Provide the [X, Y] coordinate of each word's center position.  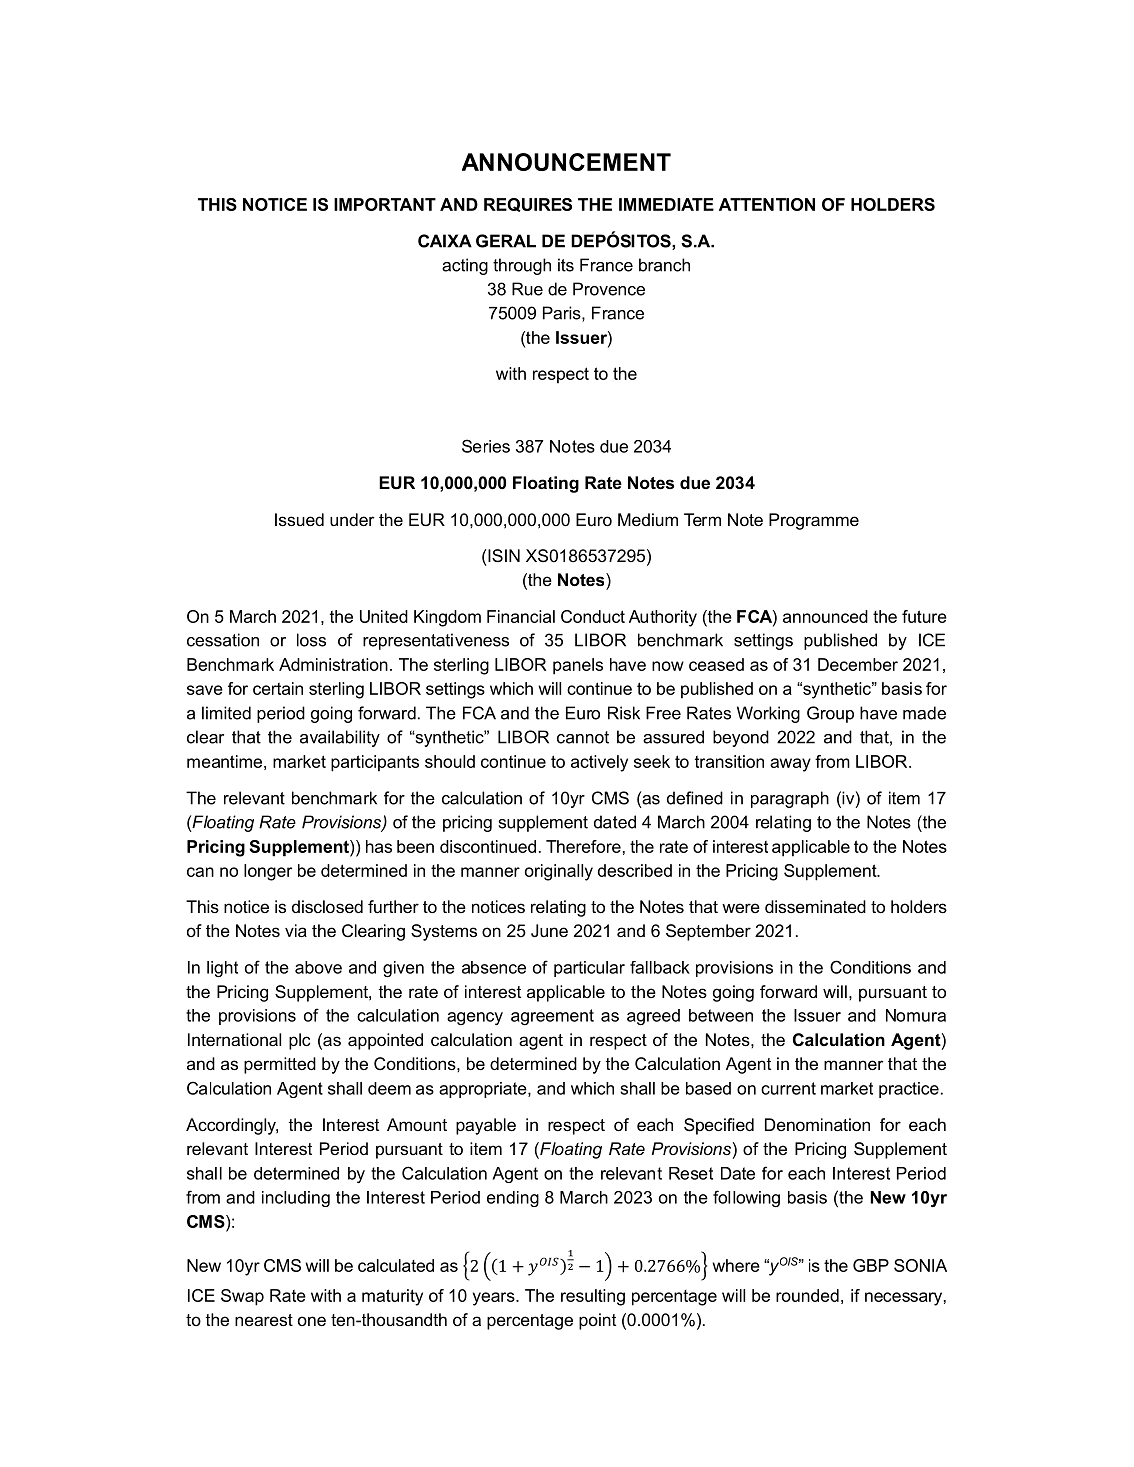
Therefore [583, 846]
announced [825, 616]
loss [311, 640]
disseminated [815, 906]
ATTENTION [767, 204]
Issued [299, 519]
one [312, 1321]
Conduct [593, 616]
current [788, 1088]
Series [486, 446]
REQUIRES [528, 205]
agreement [552, 1017]
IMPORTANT [385, 204]
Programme [814, 521]
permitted [280, 1065]
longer [268, 872]
